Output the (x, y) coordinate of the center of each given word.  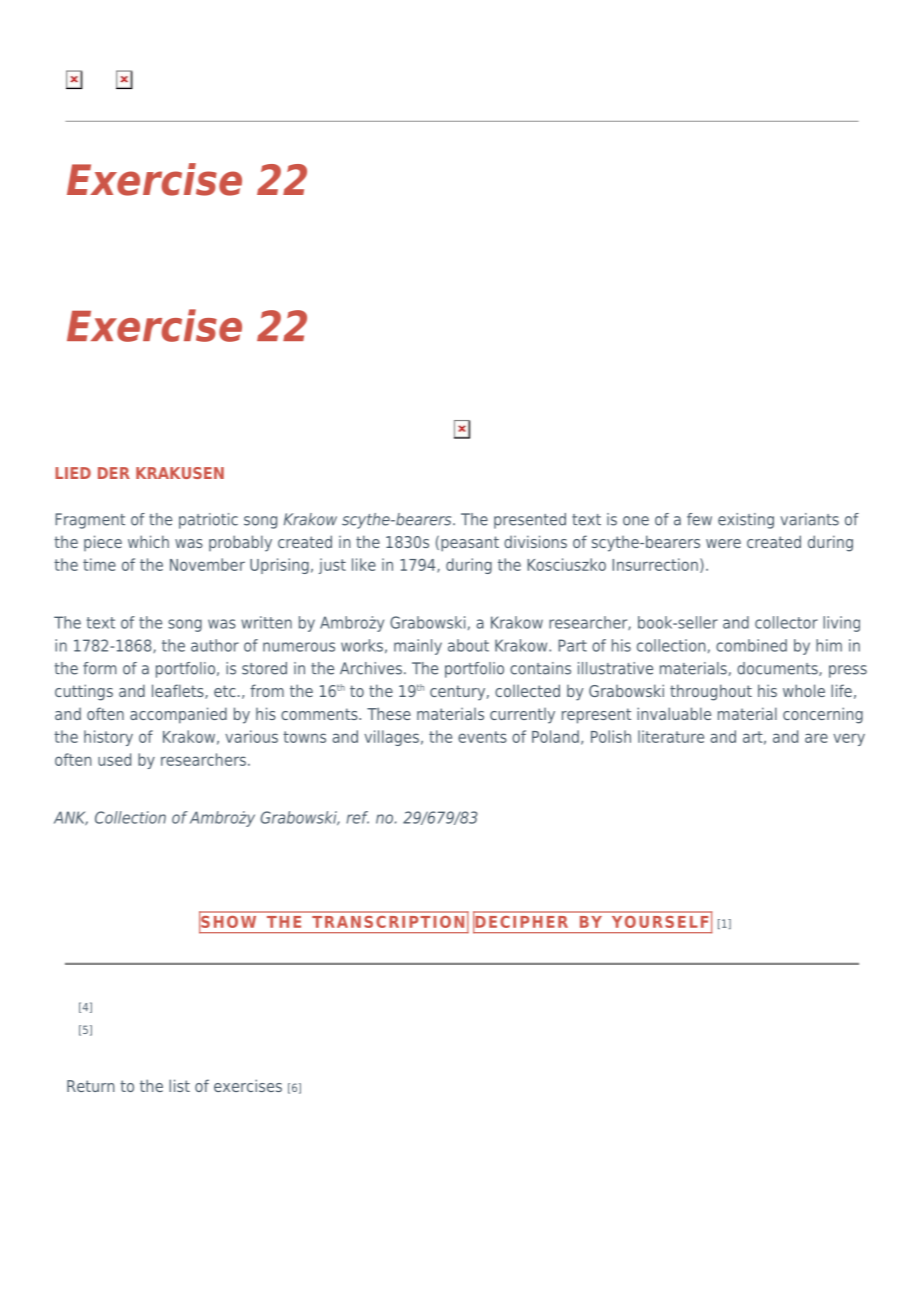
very (849, 739)
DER (114, 473)
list (179, 1085)
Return (91, 1086)
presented (530, 521)
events (482, 737)
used (114, 759)
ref (357, 817)
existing (746, 521)
